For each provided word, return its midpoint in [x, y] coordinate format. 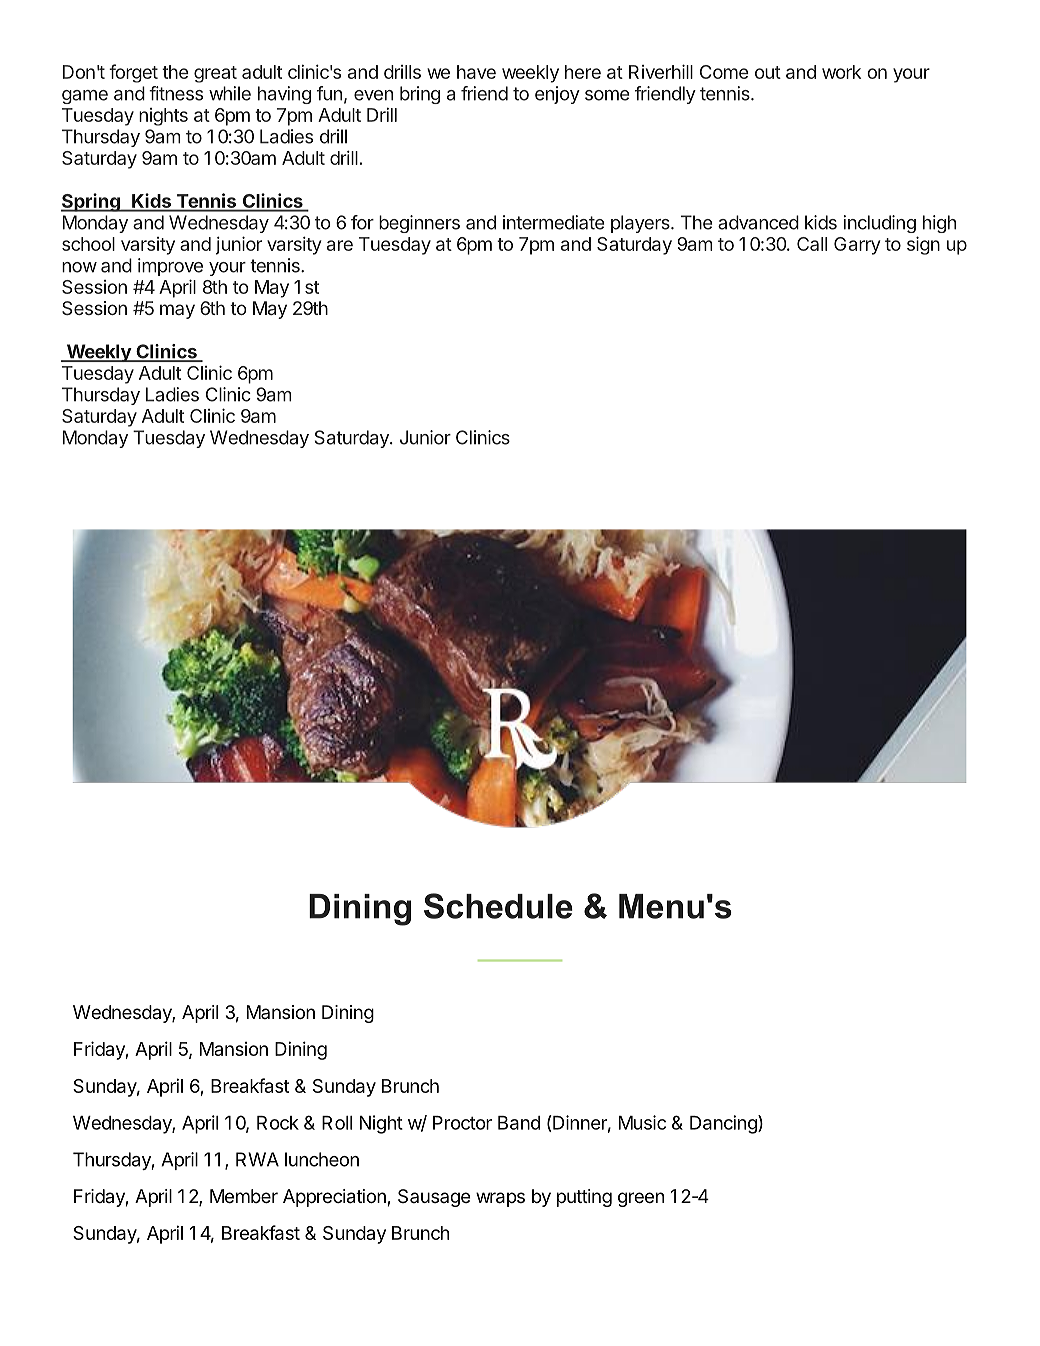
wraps [500, 1199]
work [841, 72]
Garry [857, 246]
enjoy [557, 95]
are [340, 245]
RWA [257, 1159]
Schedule [498, 906]
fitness [176, 93]
